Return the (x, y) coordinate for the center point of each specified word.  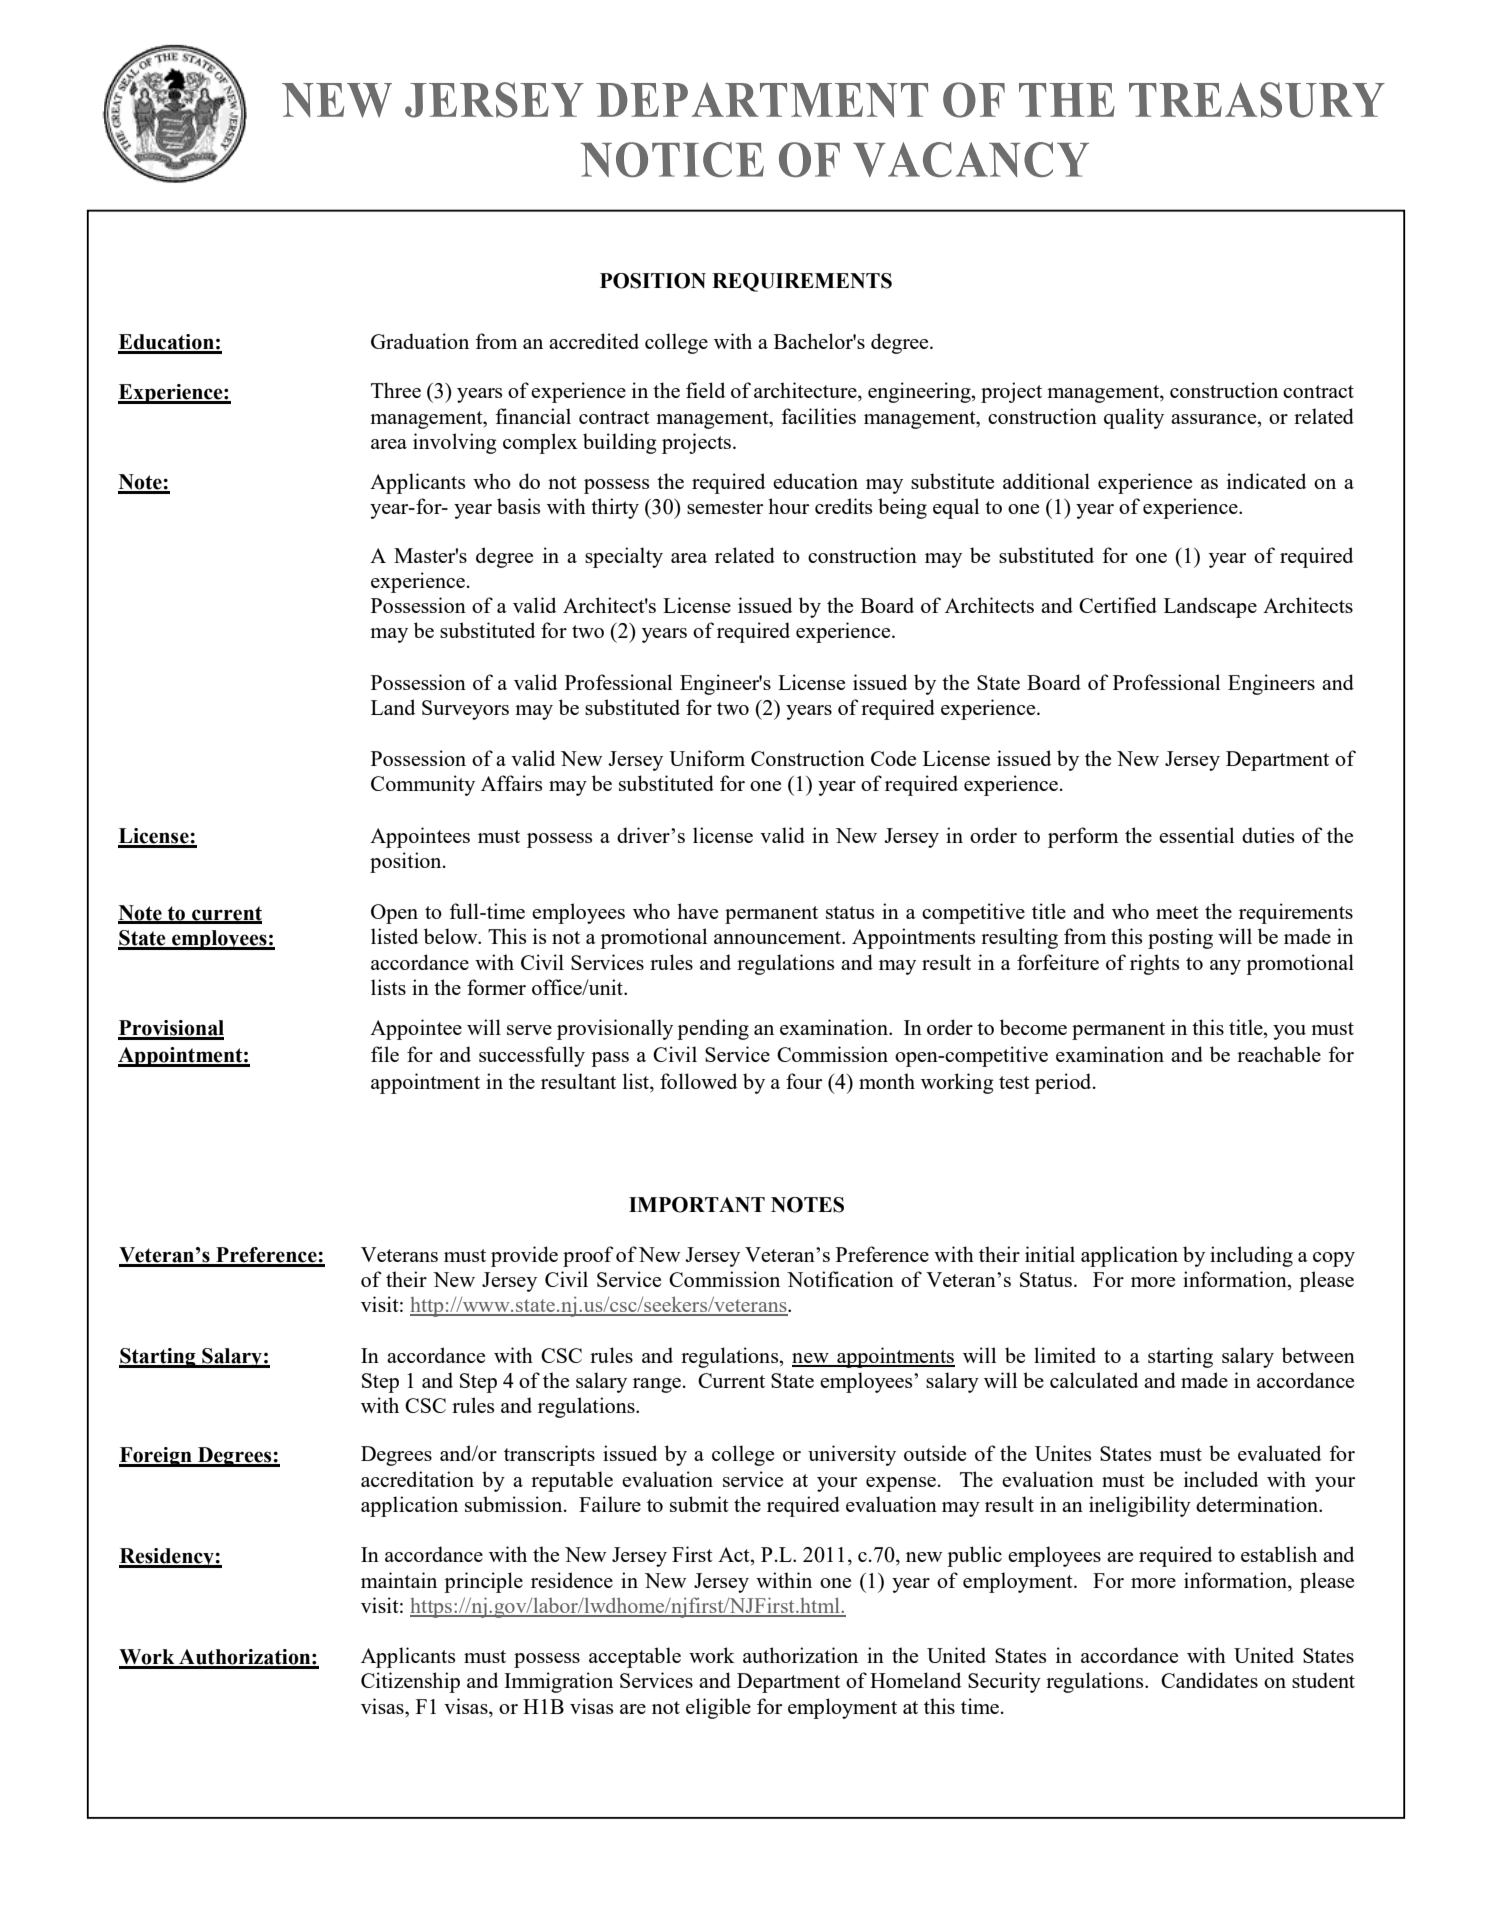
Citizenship (410, 1682)
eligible (718, 1708)
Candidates (1209, 1680)
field (705, 390)
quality (1134, 418)
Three (396, 390)
